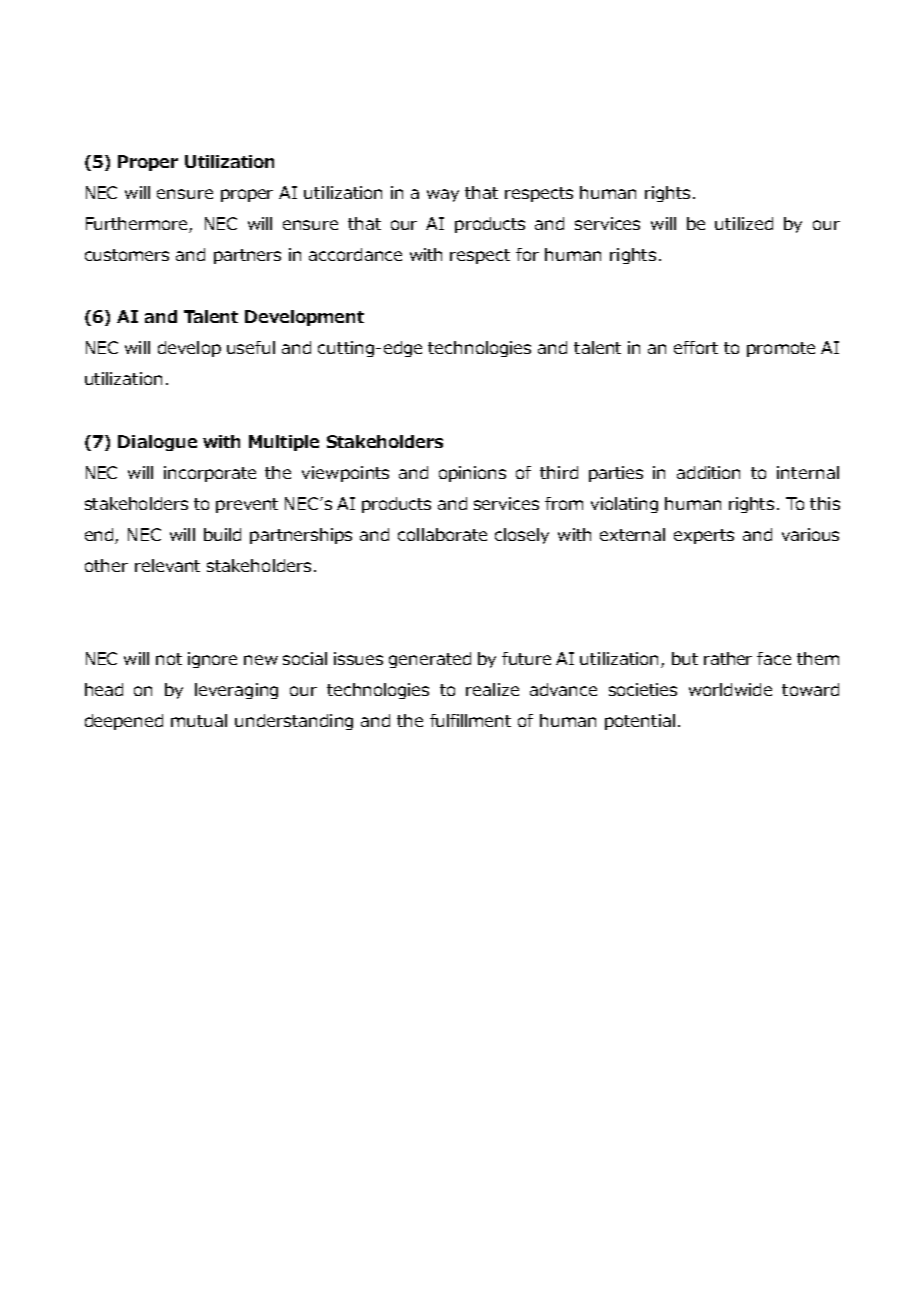 Image resolution: width=924 pixels, height=1308 pixels. I want to click on customers, so click(127, 255).
